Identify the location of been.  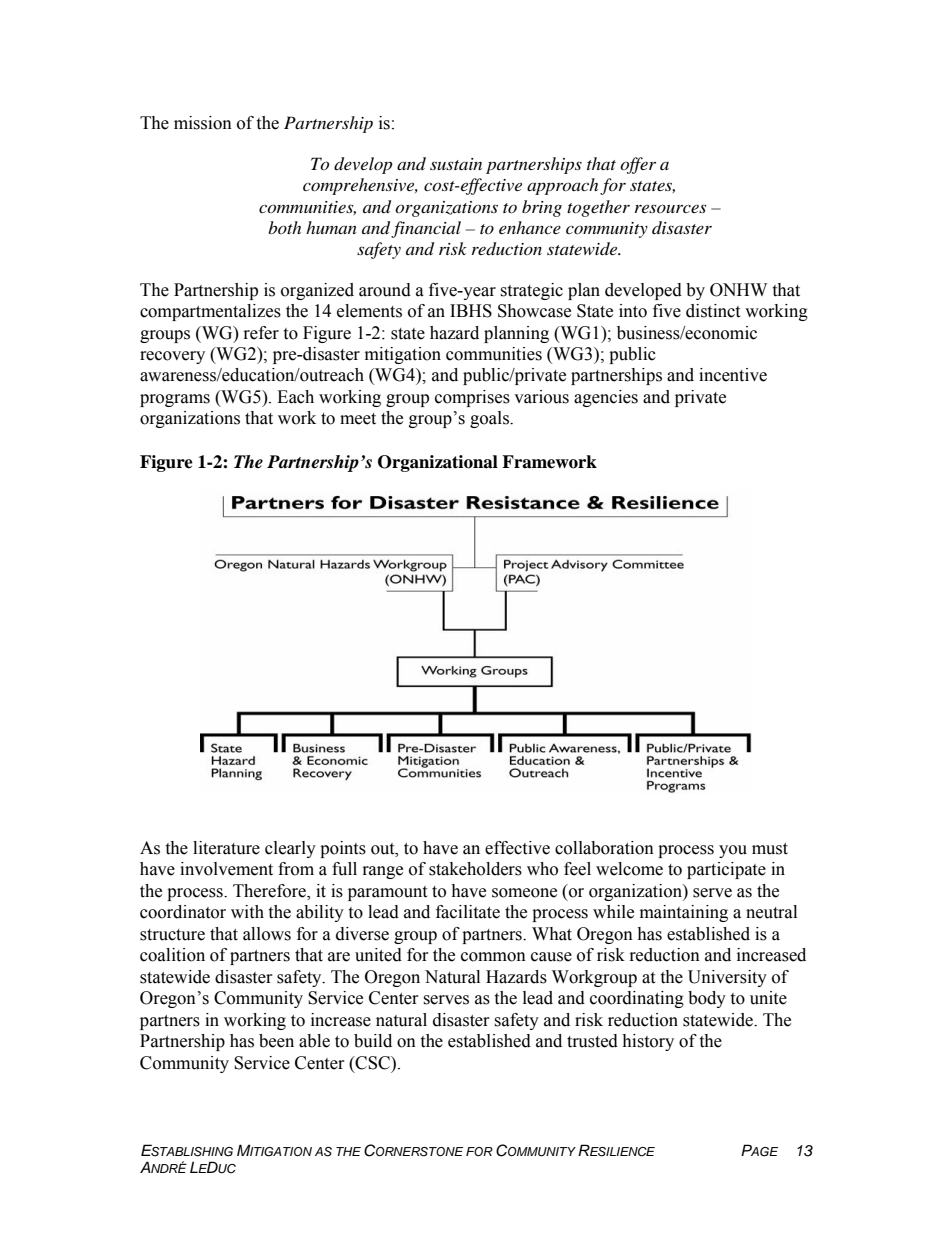
(276, 1041).
